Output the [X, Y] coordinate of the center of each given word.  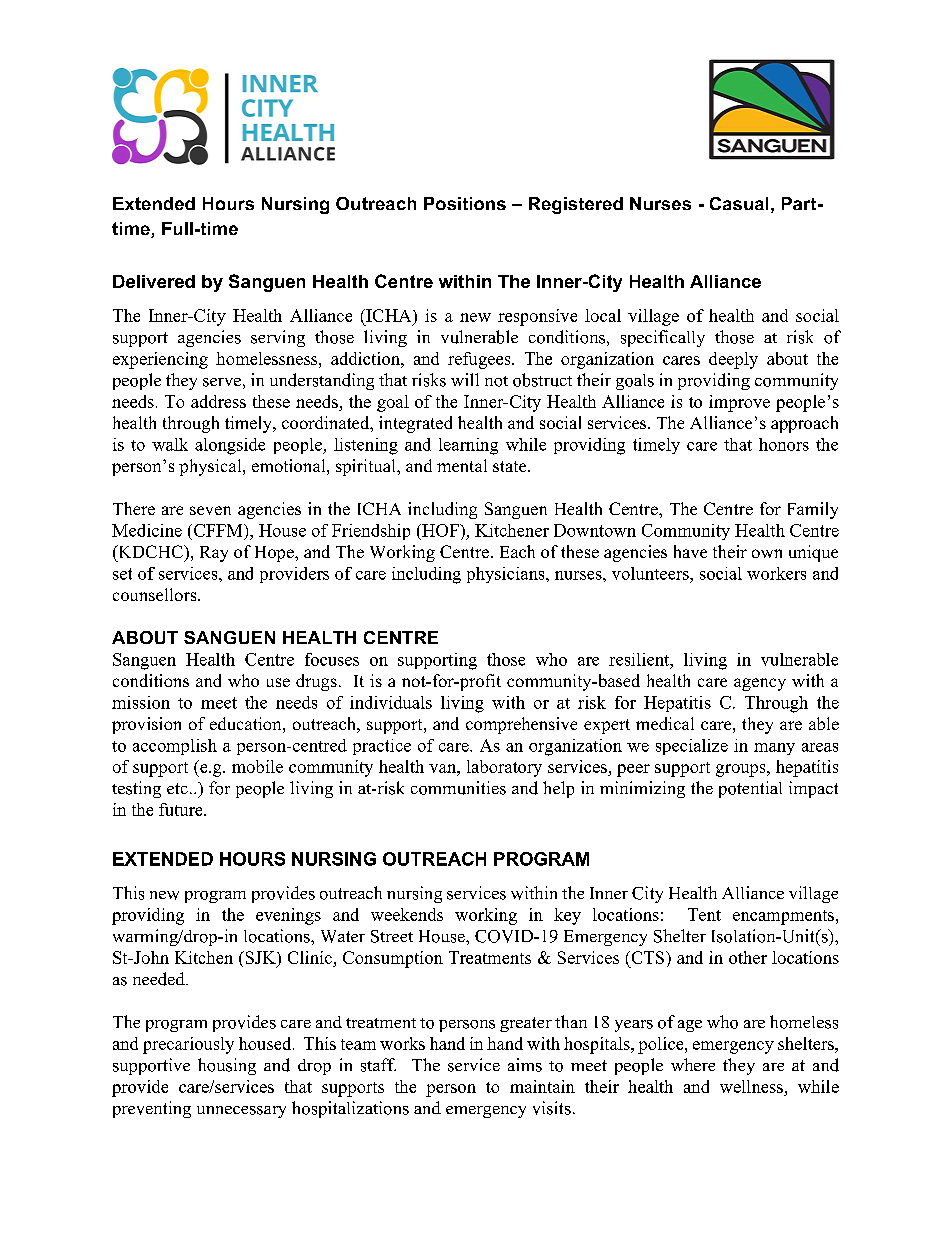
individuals [391, 702]
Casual [739, 203]
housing [227, 1066]
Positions [465, 203]
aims [525, 1065]
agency [760, 684]
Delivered [154, 281]
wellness [751, 1086]
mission [141, 702]
